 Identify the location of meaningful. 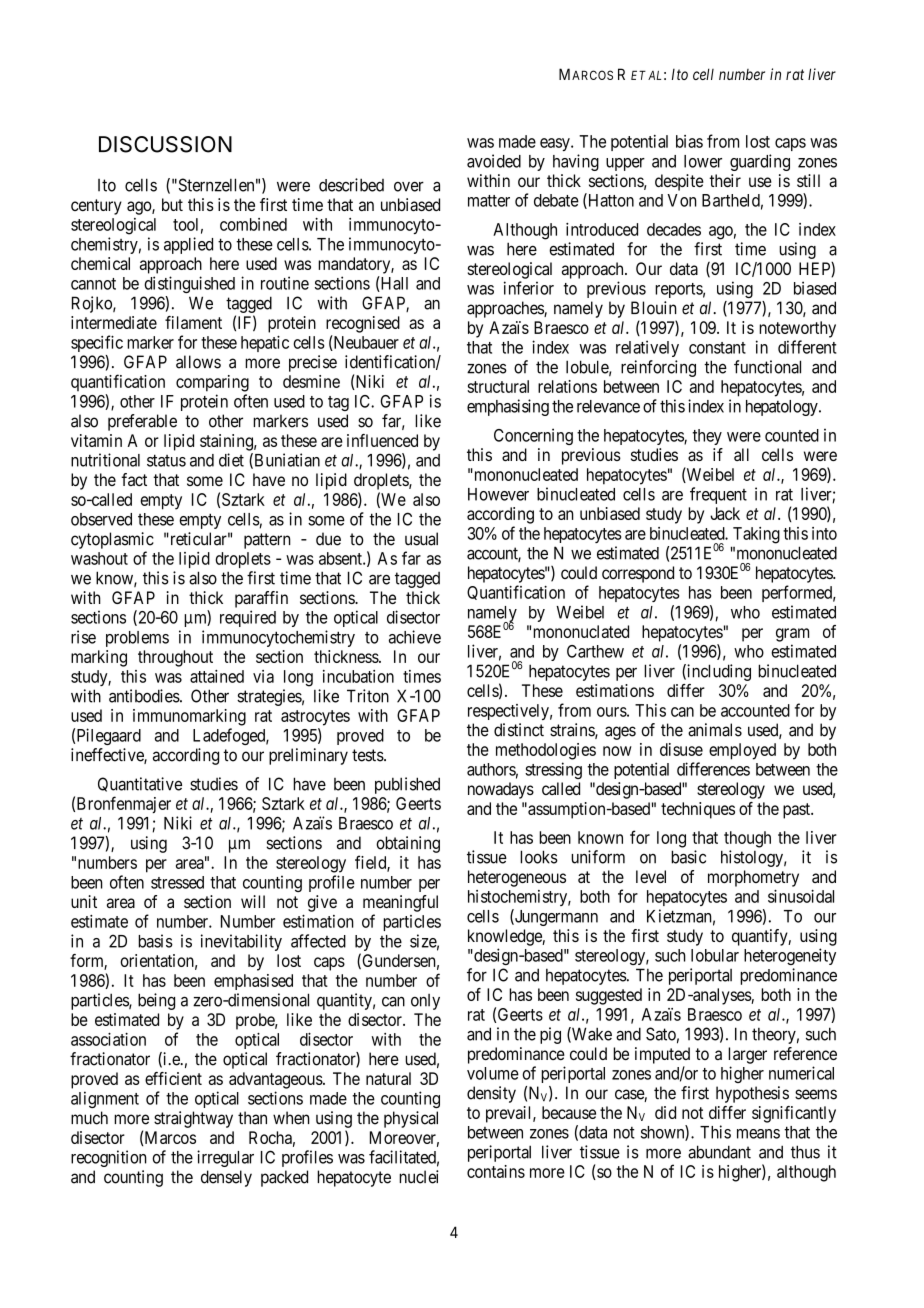
(400, 903).
